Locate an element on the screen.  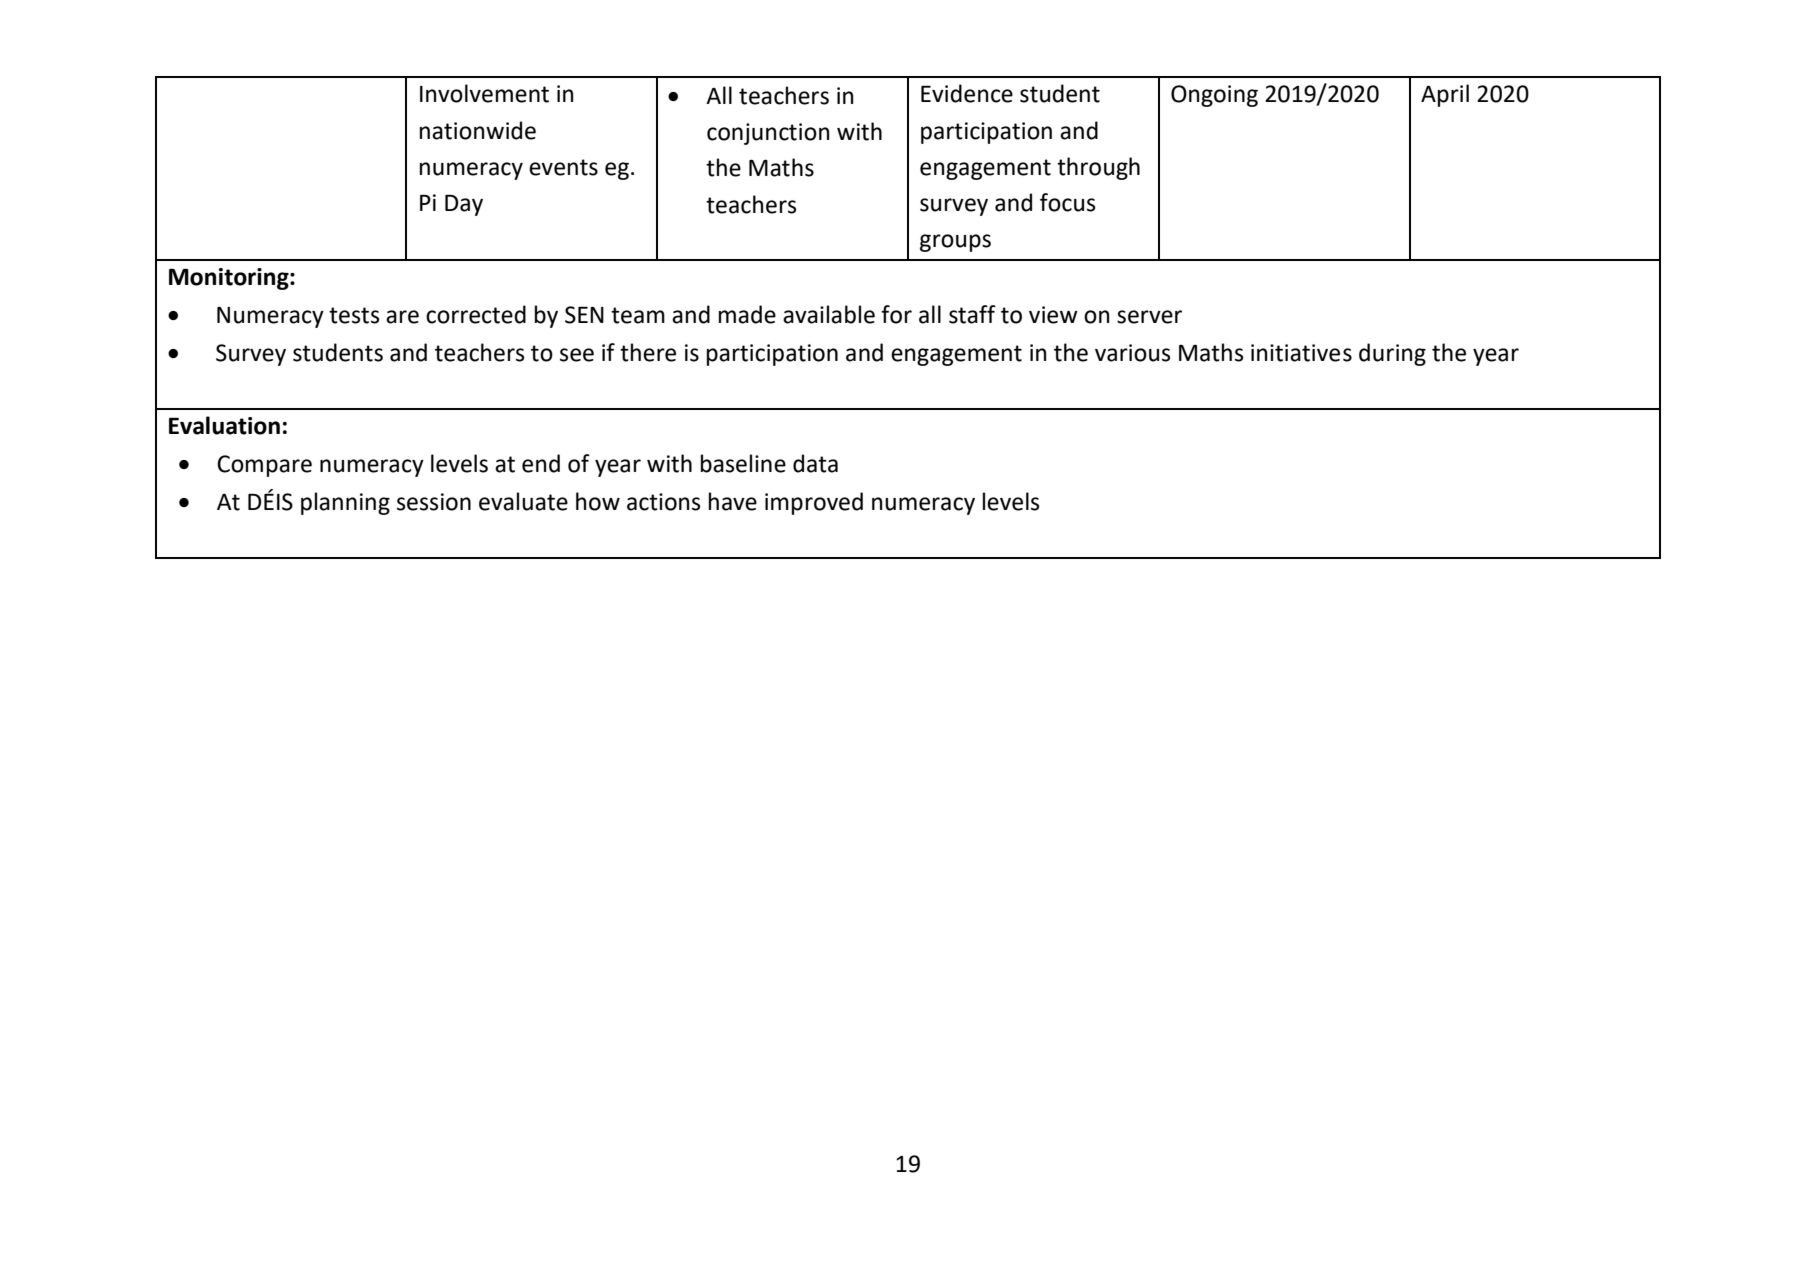
Day is located at coordinates (464, 205).
